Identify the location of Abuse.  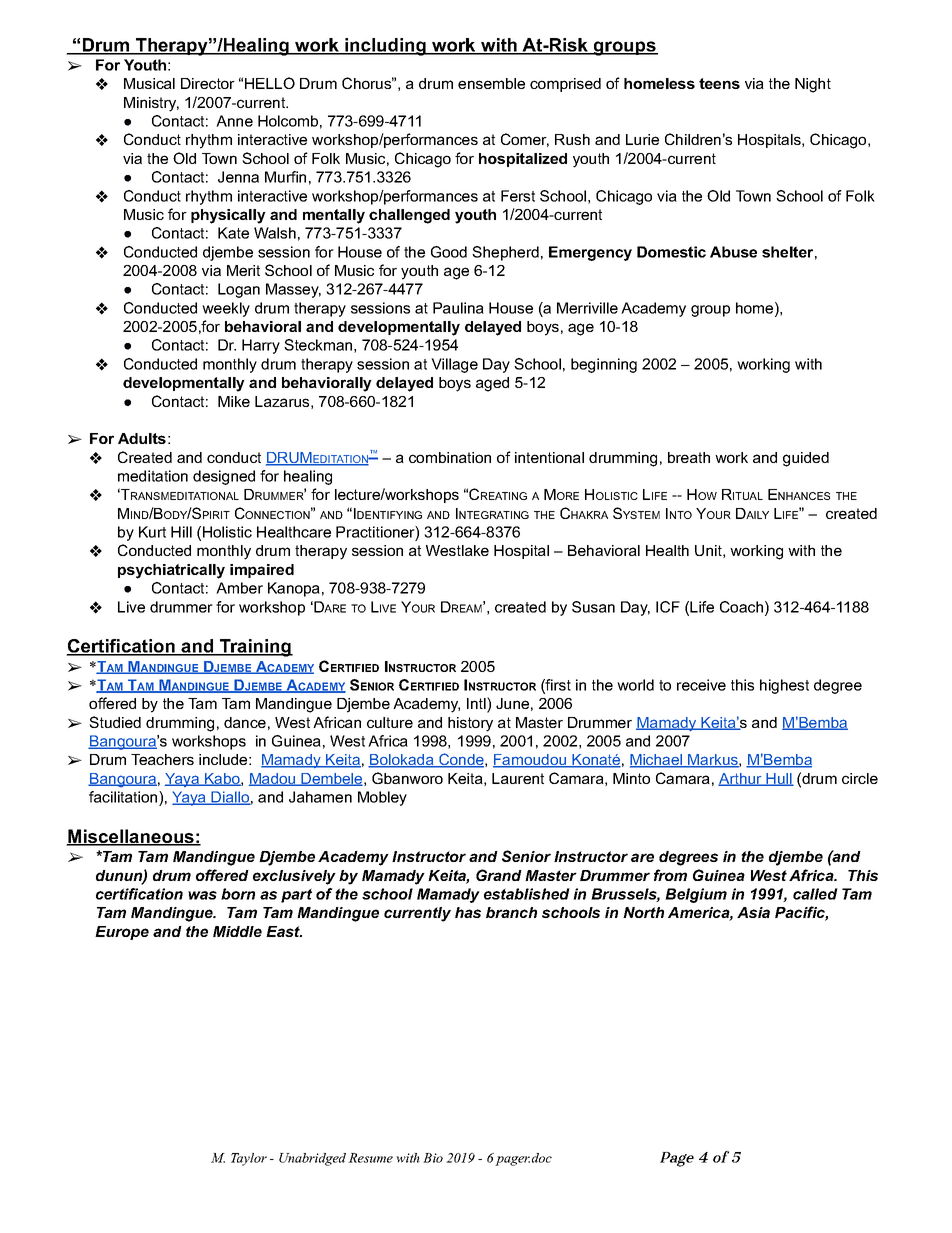
(733, 252).
